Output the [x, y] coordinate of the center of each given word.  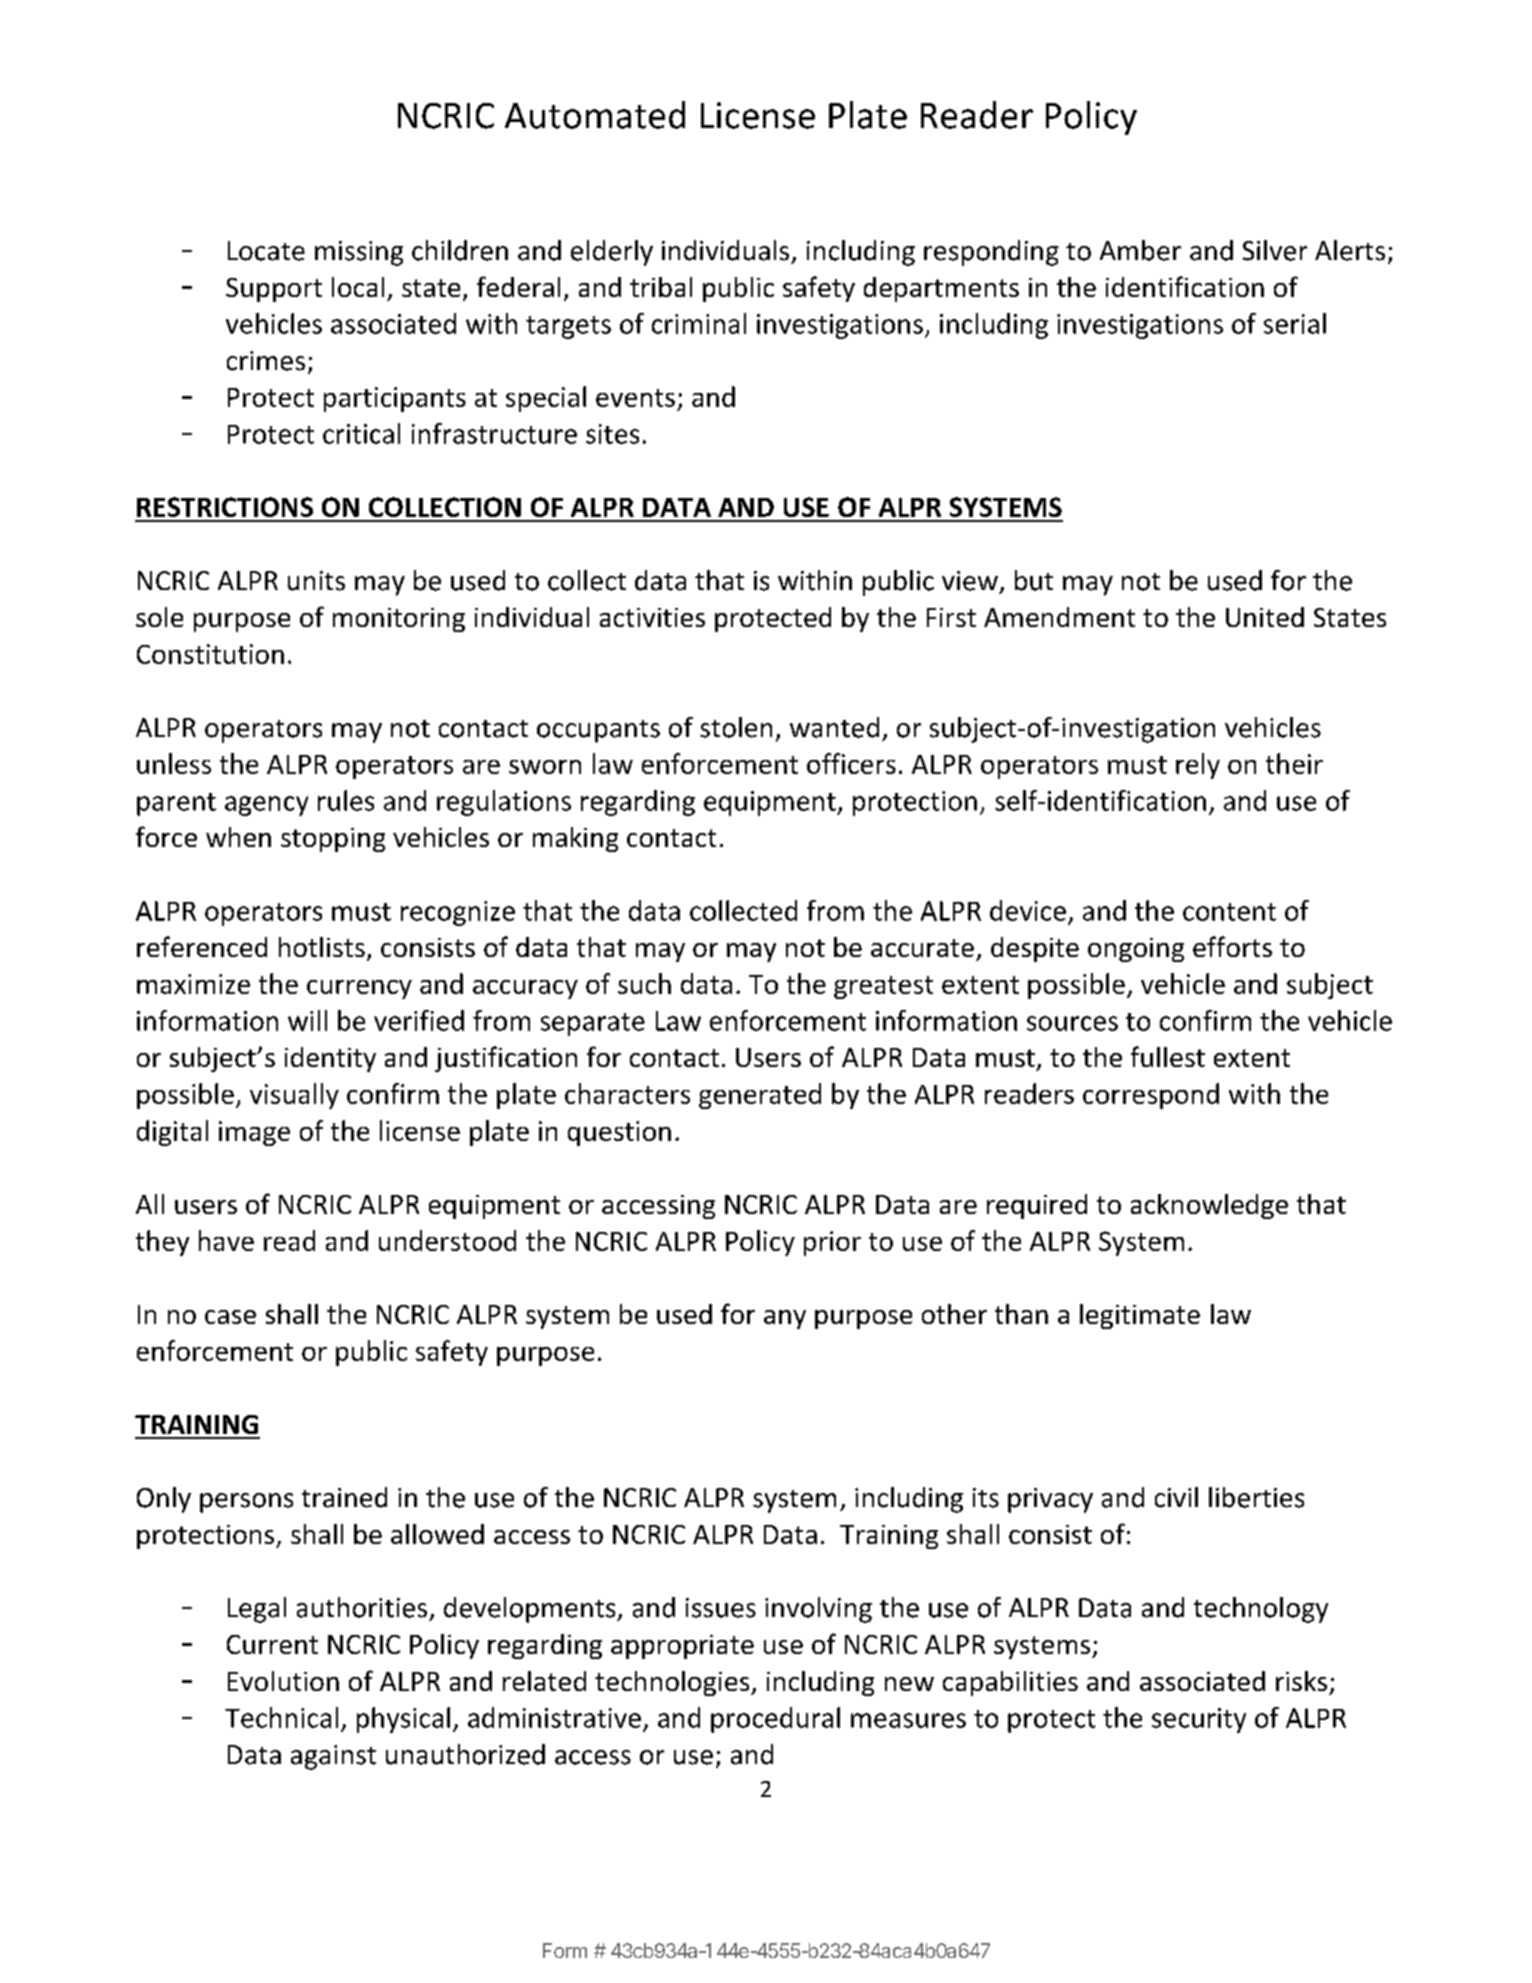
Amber [1140, 250]
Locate [266, 251]
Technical [281, 1717]
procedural [775, 1720]
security [1199, 1720]
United [1265, 617]
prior [832, 1243]
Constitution [210, 654]
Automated [595, 115]
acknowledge [1209, 1206]
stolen [736, 727]
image [254, 1133]
